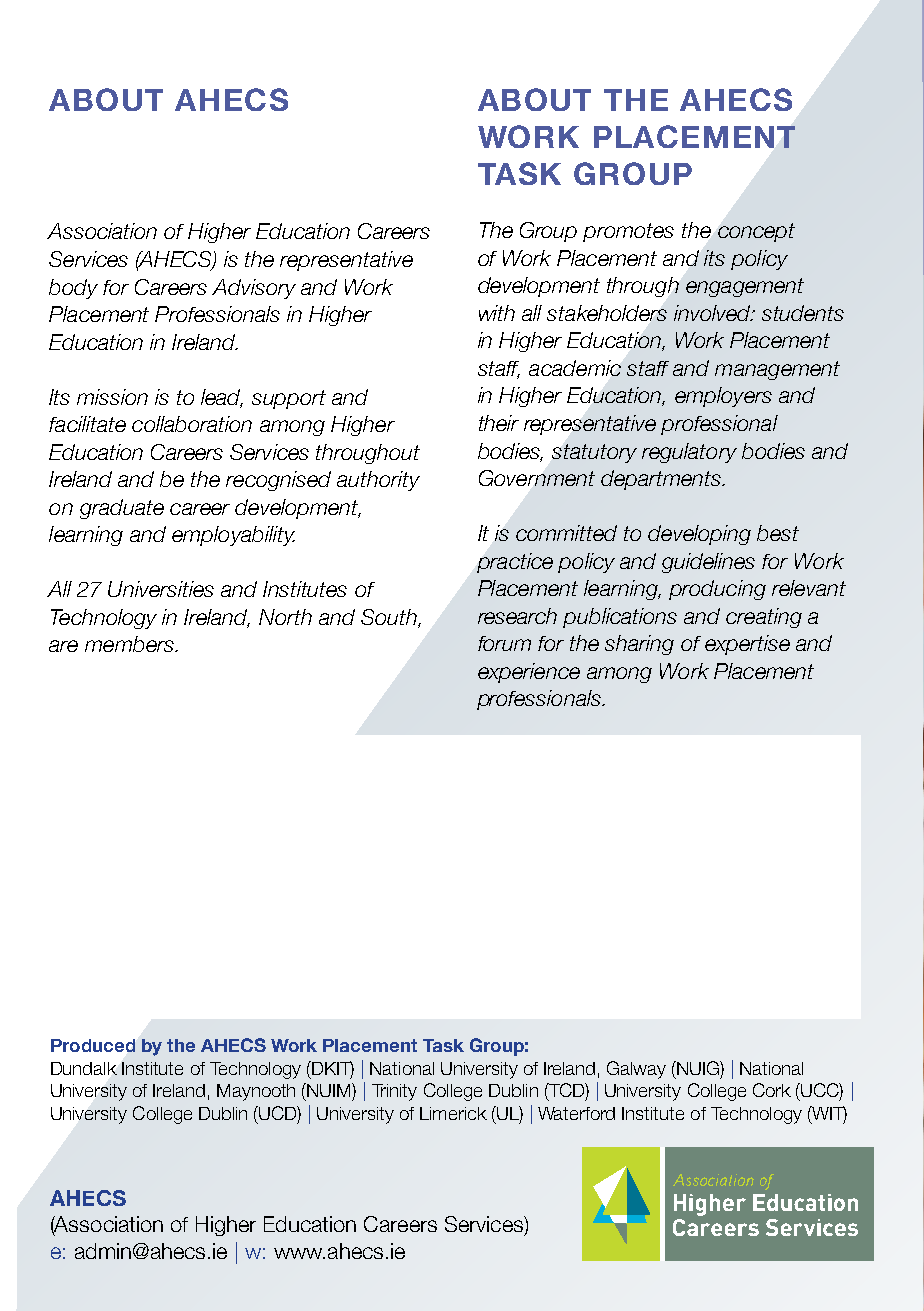 The width and height of the page is (924, 1311). Describe the element at coordinates (130, 644) in the page. I see `members` at that location.
